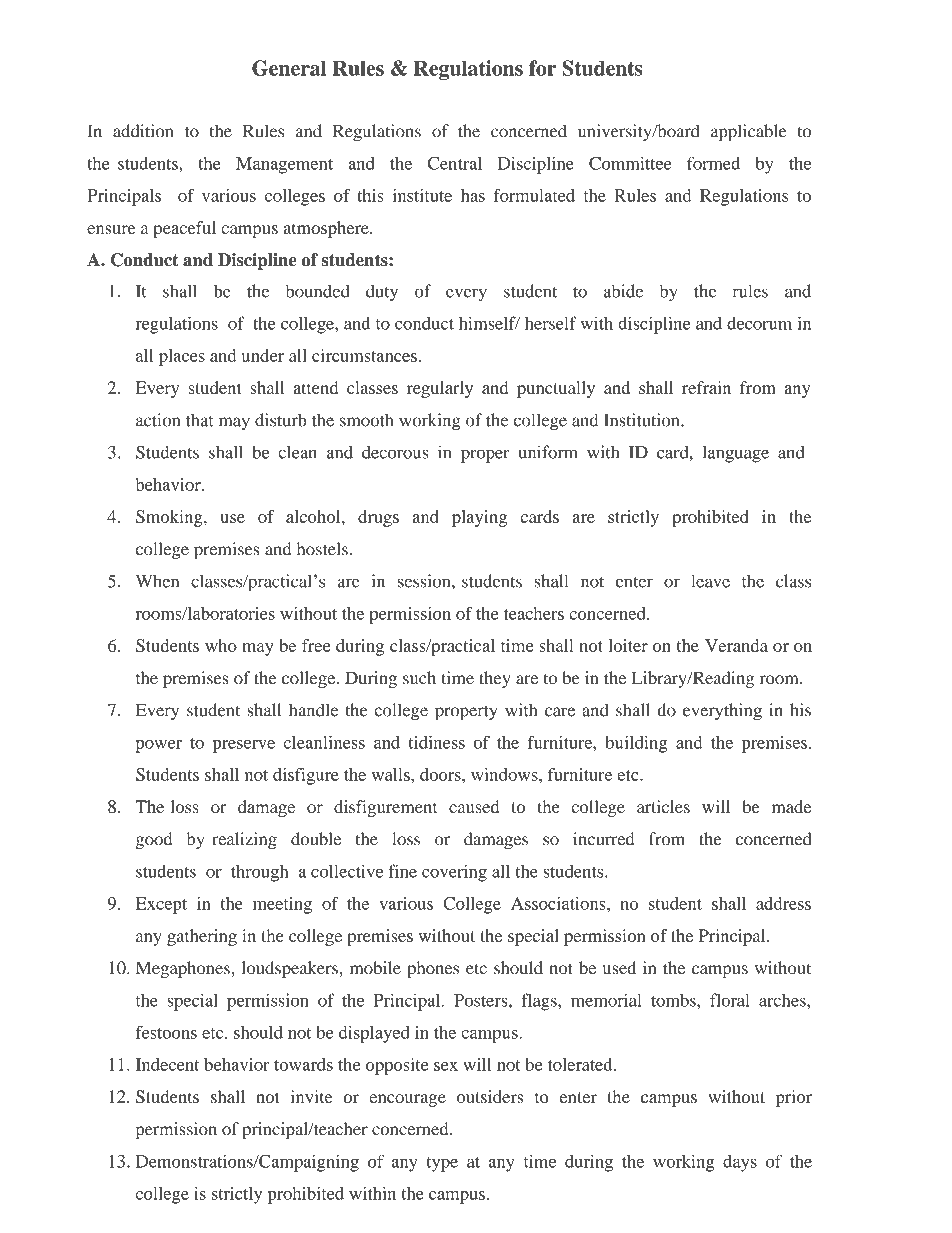 The image size is (952, 1233). I want to click on applicable, so click(749, 133).
